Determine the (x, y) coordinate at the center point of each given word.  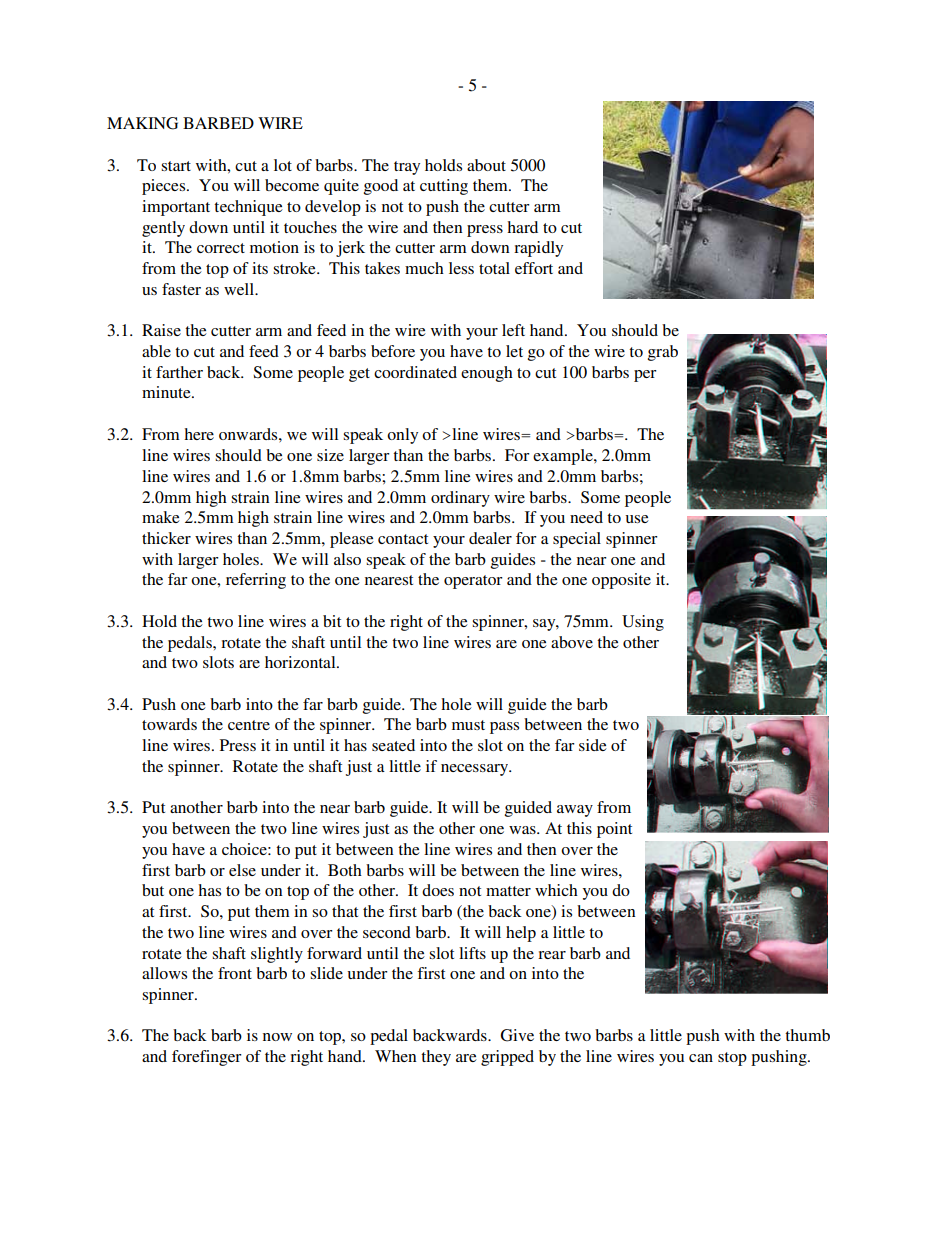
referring (256, 581)
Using (643, 623)
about (486, 165)
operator (473, 582)
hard (522, 227)
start (176, 166)
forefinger (207, 1058)
